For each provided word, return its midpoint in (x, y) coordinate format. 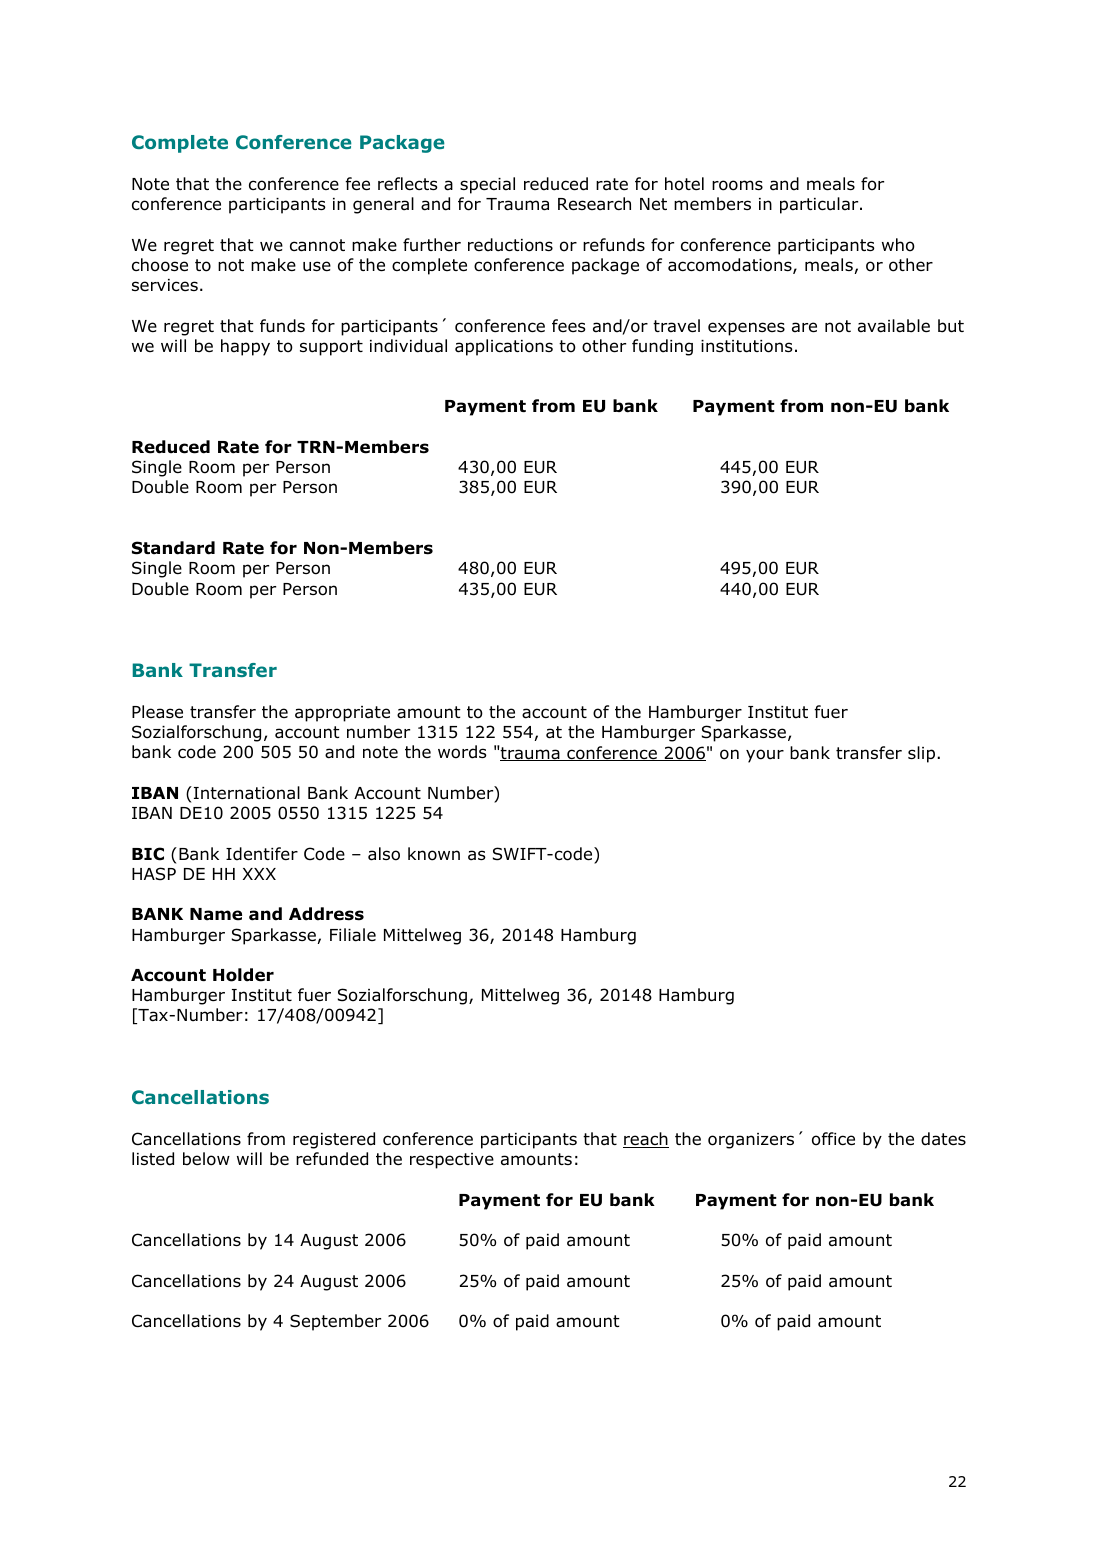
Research (594, 204)
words (462, 752)
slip (923, 754)
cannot (317, 245)
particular (820, 205)
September (335, 1322)
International (247, 793)
